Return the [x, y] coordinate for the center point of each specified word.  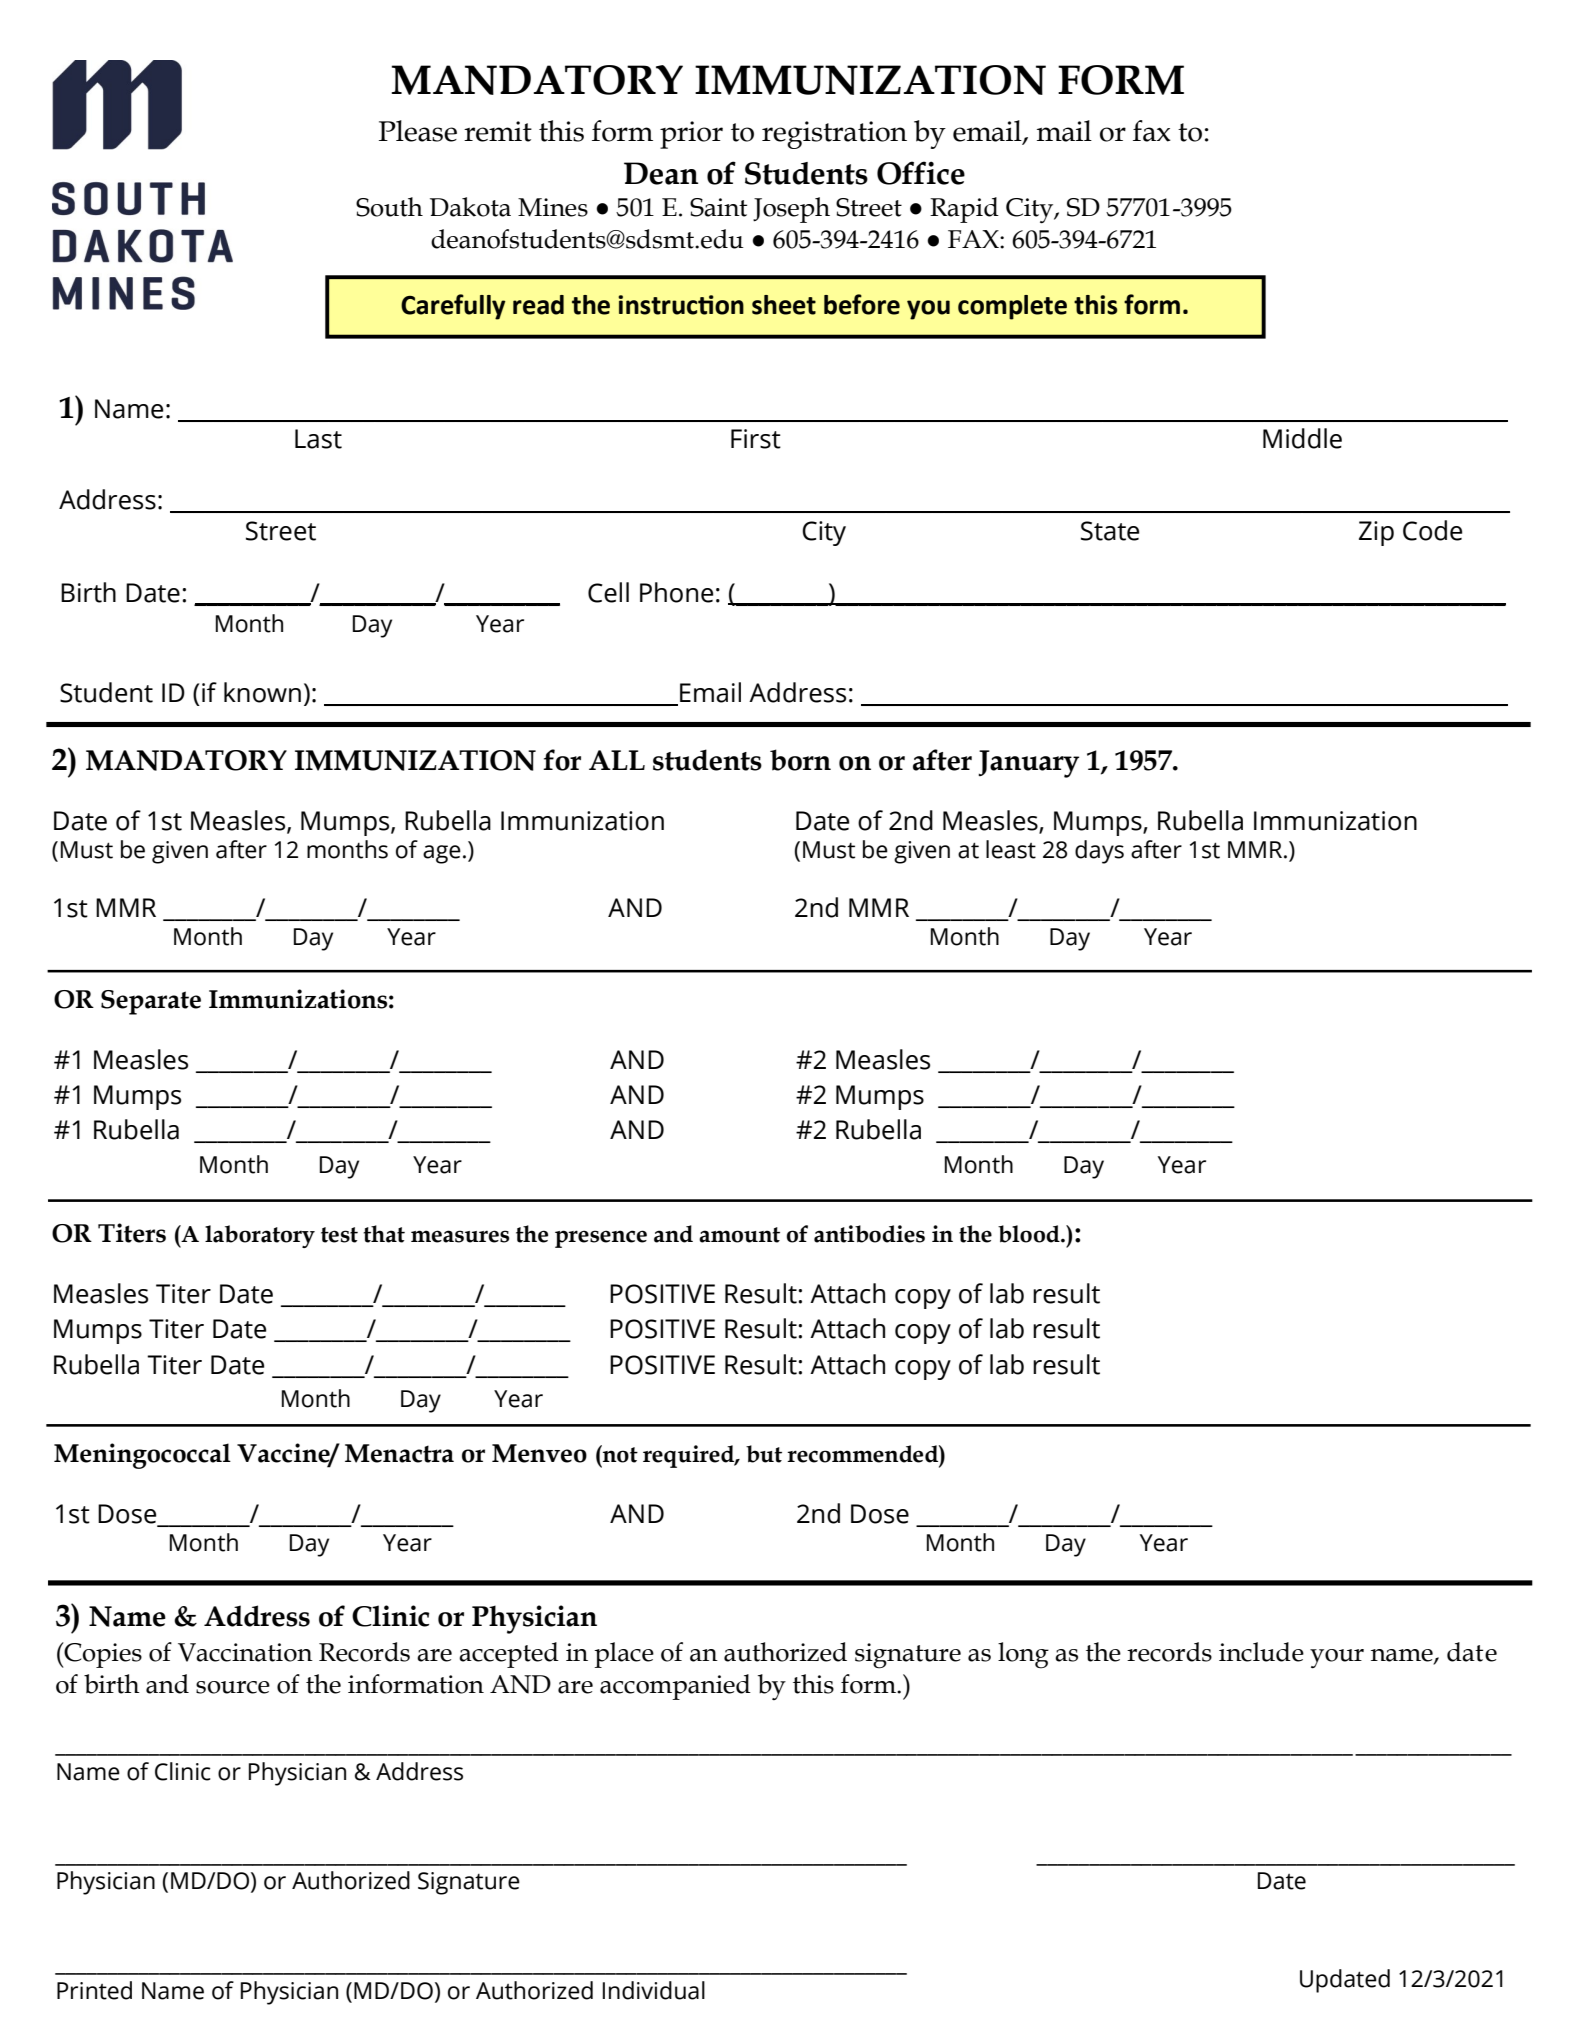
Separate [151, 1002]
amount [739, 1235]
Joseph [791, 210]
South [389, 207]
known [262, 692]
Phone [676, 592]
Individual [654, 1990]
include [1261, 1652]
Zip [1376, 533]
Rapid [964, 210]
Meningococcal [142, 1456]
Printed [94, 1990]
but [764, 1454]
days [1099, 852]
